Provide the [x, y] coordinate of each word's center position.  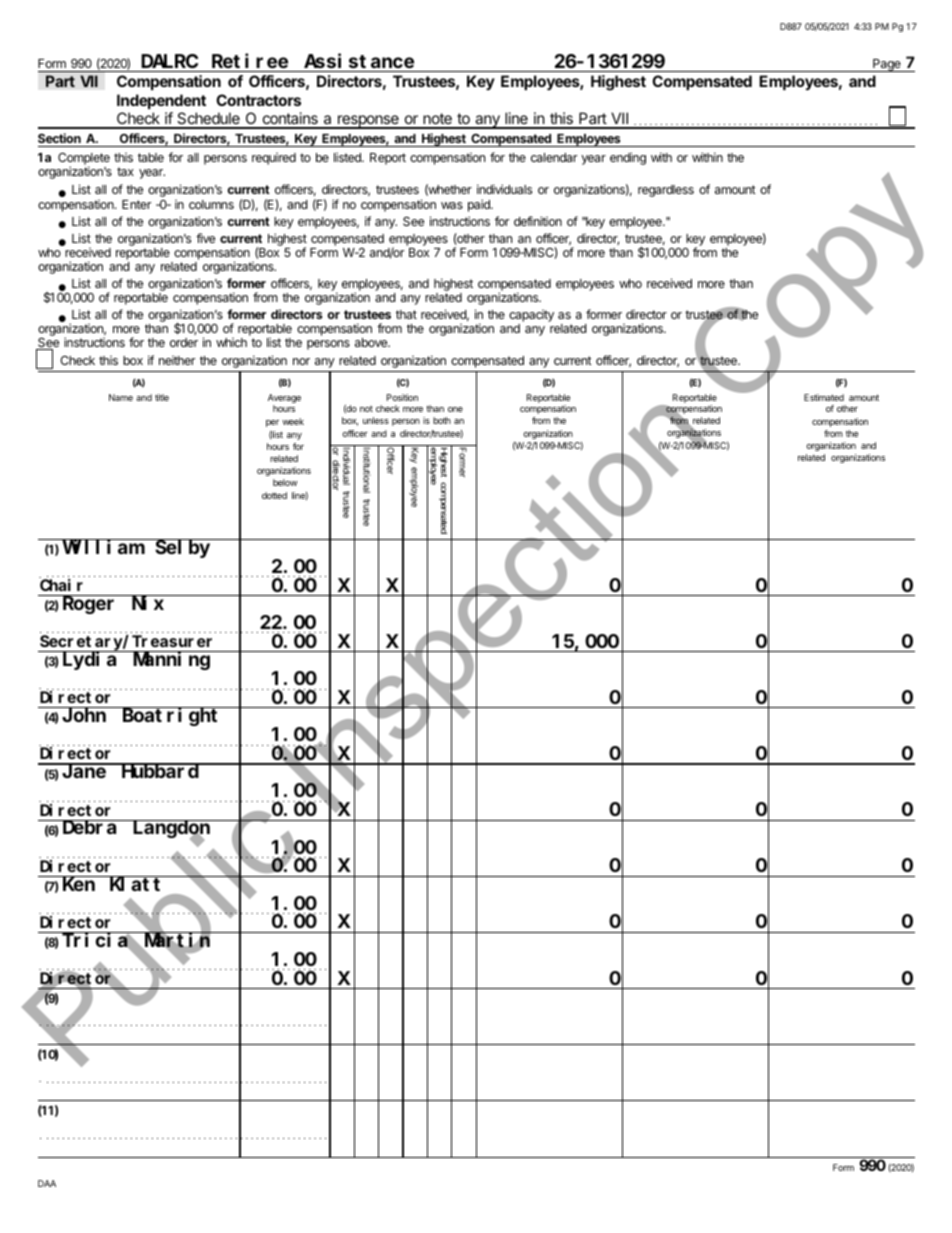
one [455, 409]
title [162, 397]
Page [887, 65]
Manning [171, 661]
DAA [47, 1183]
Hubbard [160, 771]
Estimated [824, 397]
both [442, 420]
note [437, 120]
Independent [161, 101]
